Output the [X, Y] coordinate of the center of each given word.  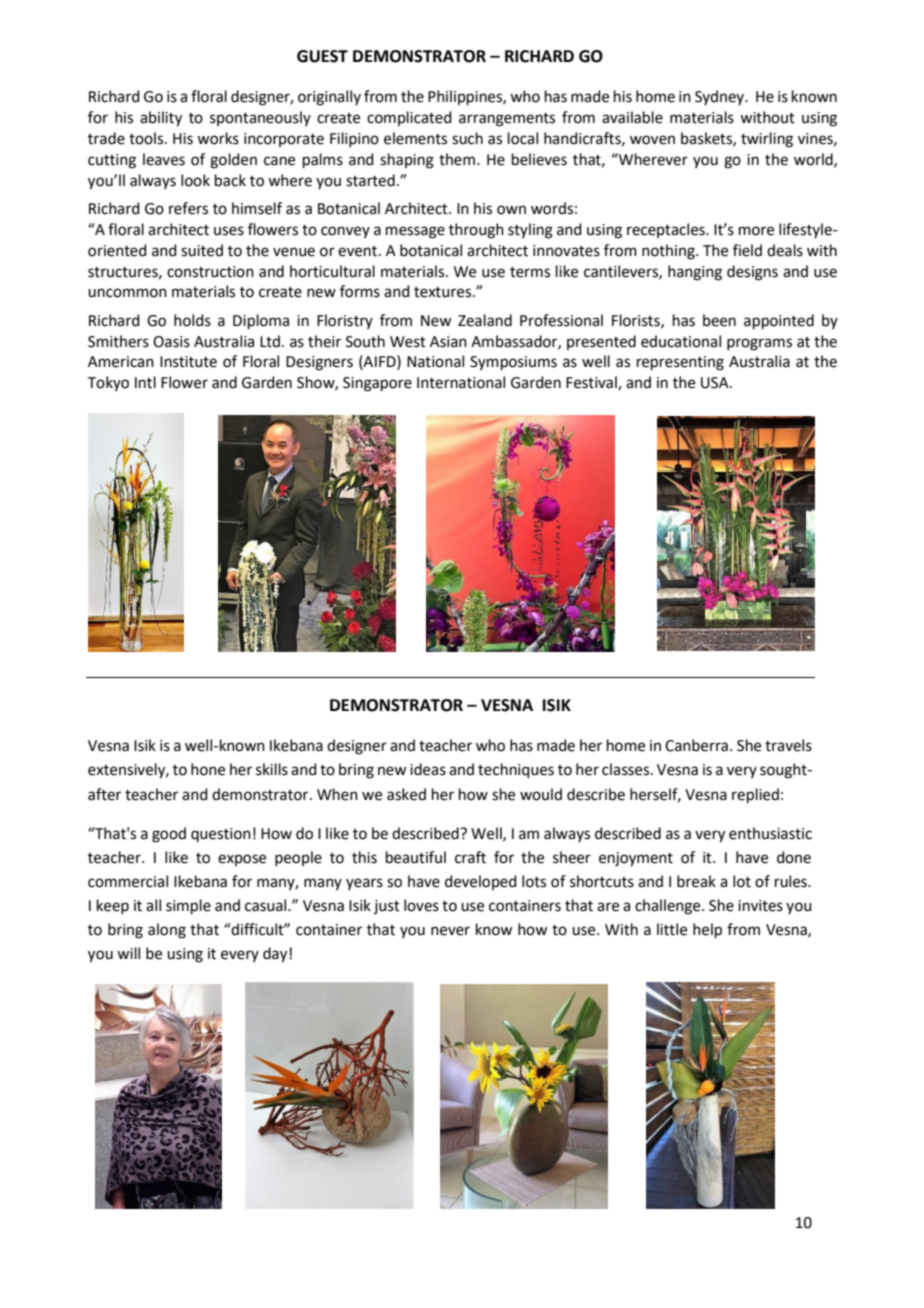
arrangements [507, 120]
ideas [428, 769]
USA [716, 383]
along [167, 931]
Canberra [696, 745]
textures [444, 292]
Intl [145, 382]
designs [752, 273]
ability [161, 119]
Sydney [721, 97]
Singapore [377, 384]
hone [208, 769]
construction [210, 272]
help [707, 930]
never [450, 931]
